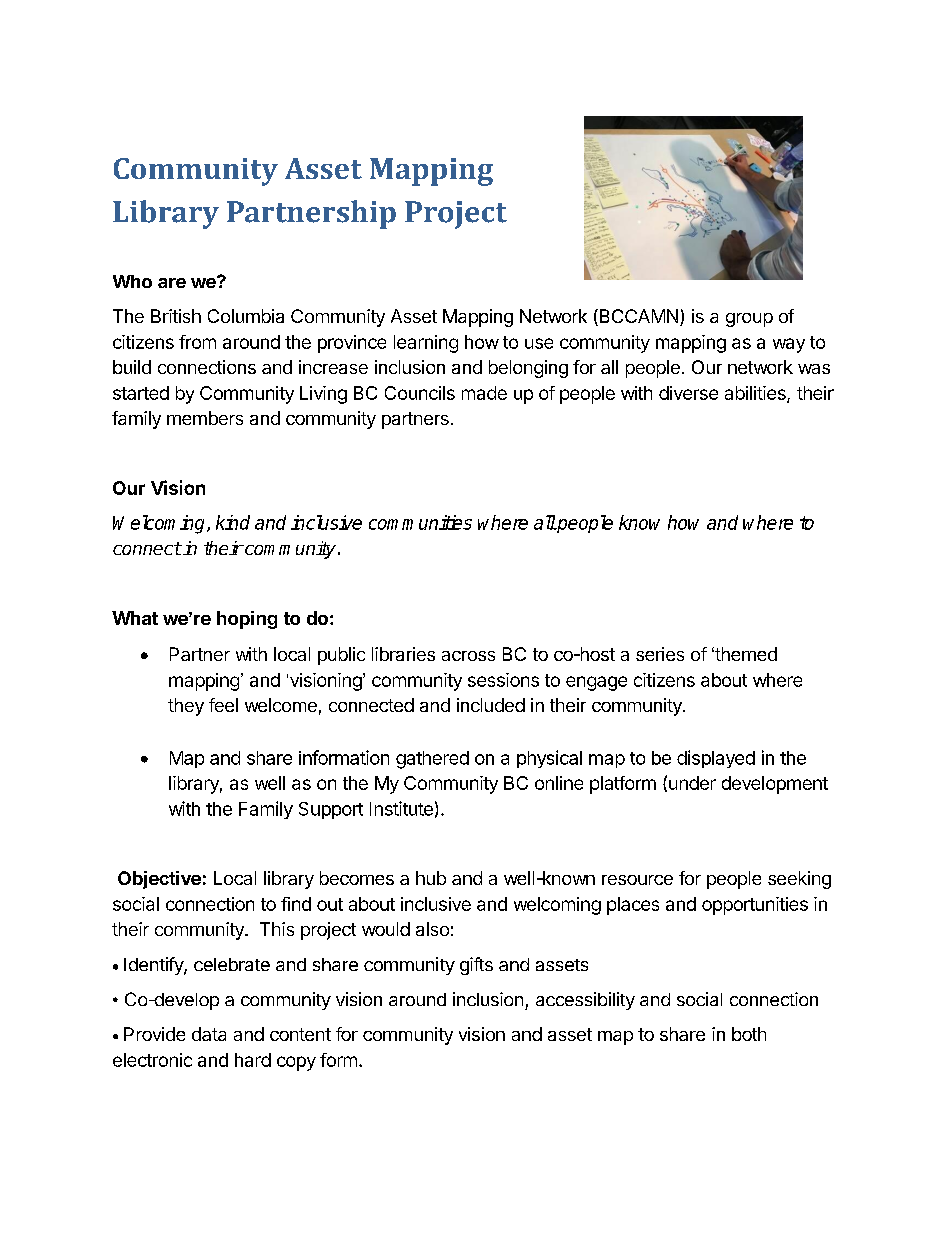 This screenshot has width=952, height=1233. What do you see at coordinates (420, 522) in the screenshot?
I see `communities` at bounding box center [420, 522].
